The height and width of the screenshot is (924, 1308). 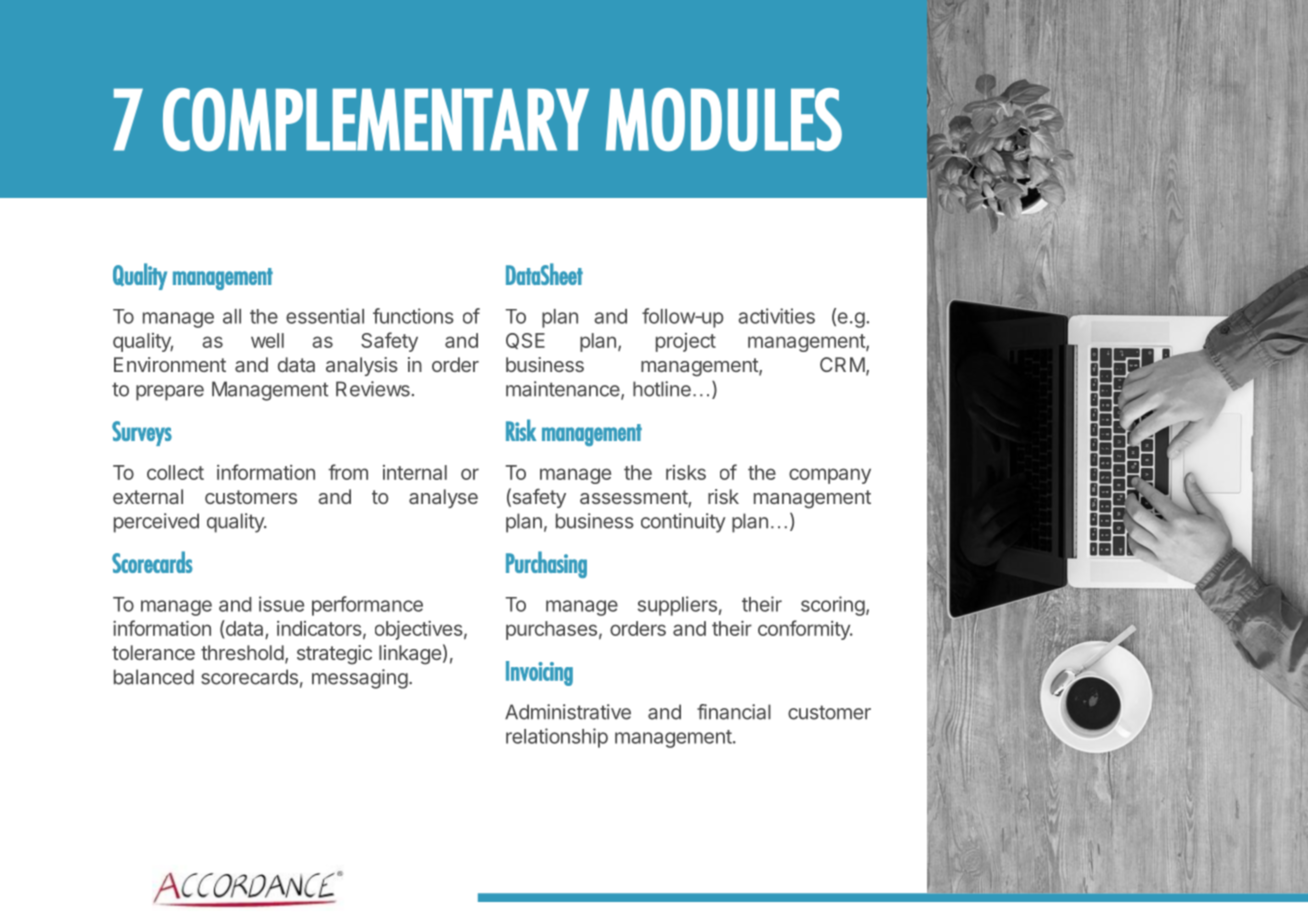 I want to click on Surveys, so click(x=142, y=433).
